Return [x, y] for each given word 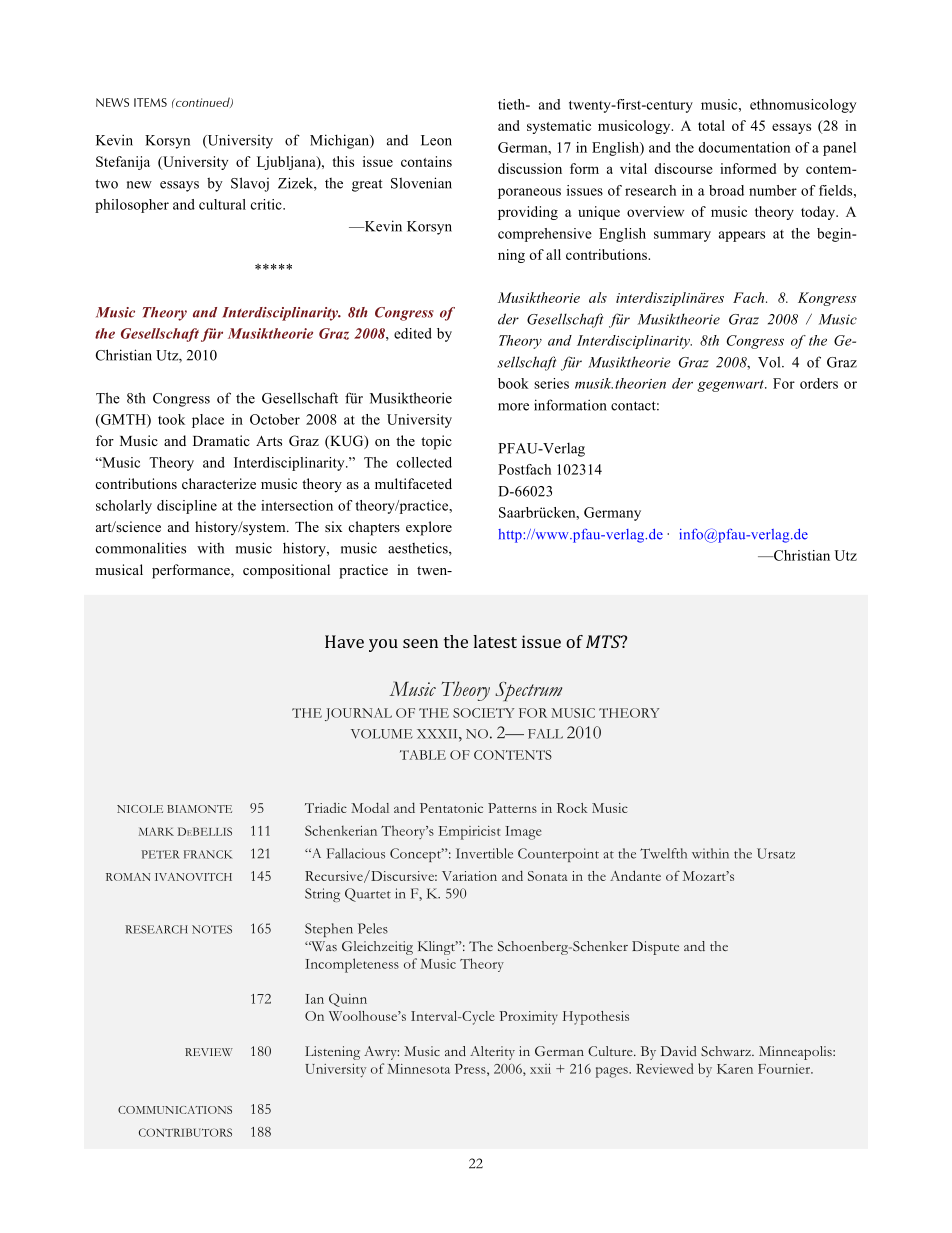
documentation [744, 147]
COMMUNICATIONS [175, 1110]
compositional [286, 571]
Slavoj [250, 184]
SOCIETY [483, 713]
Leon [436, 140]
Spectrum [528, 691]
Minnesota [418, 1069]
